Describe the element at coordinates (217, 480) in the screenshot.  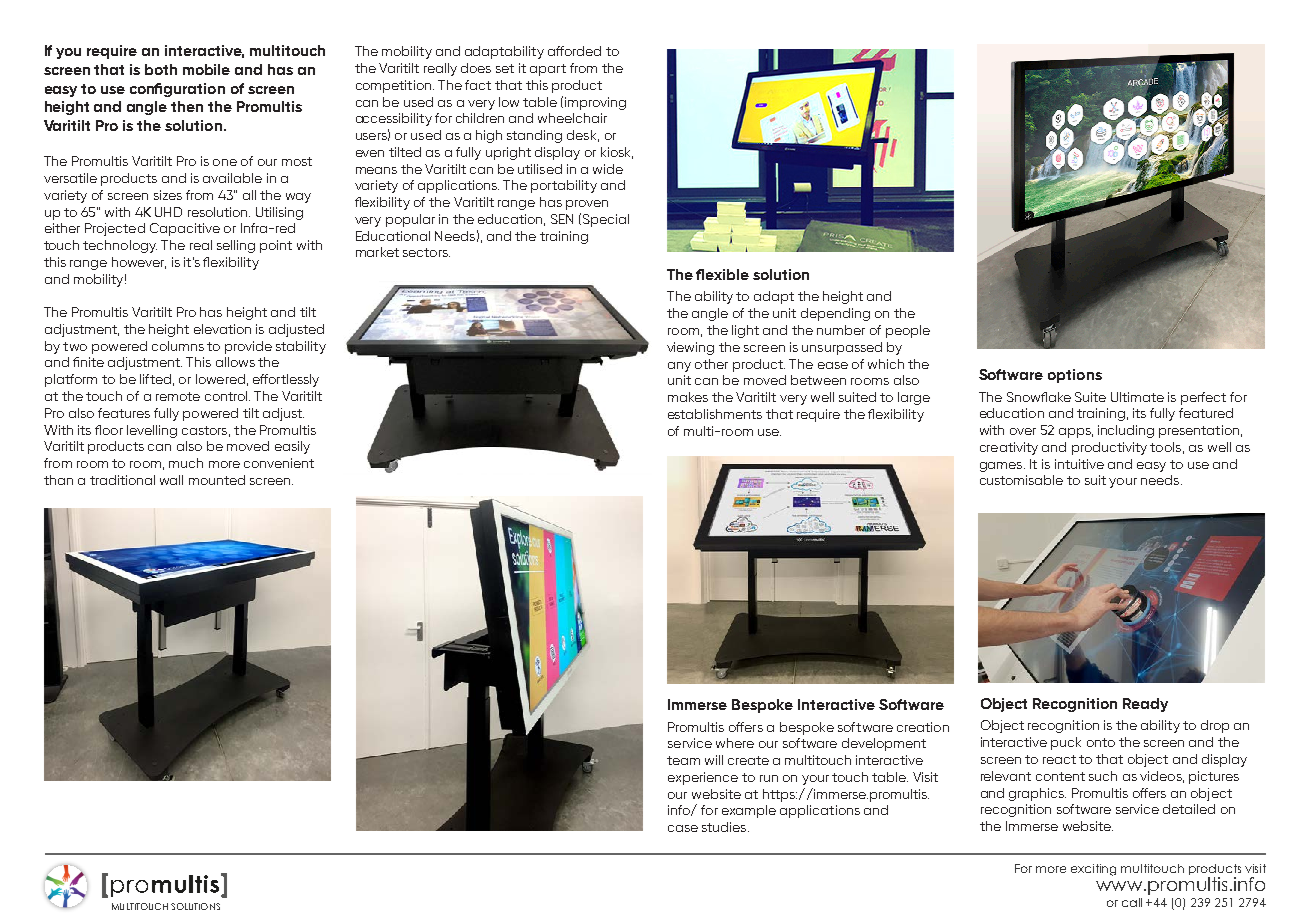
I see `mounted` at that location.
